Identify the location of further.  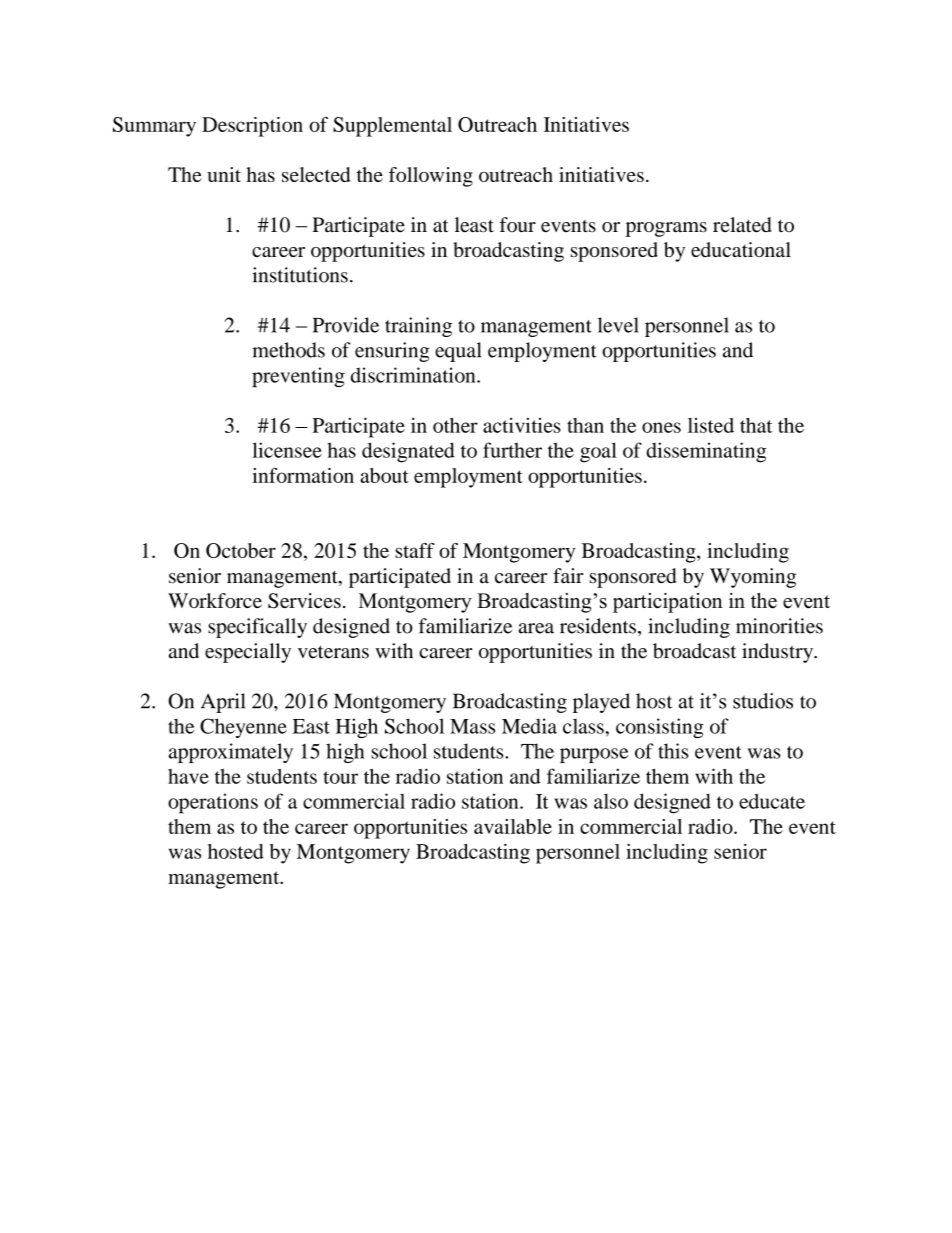
(512, 450).
